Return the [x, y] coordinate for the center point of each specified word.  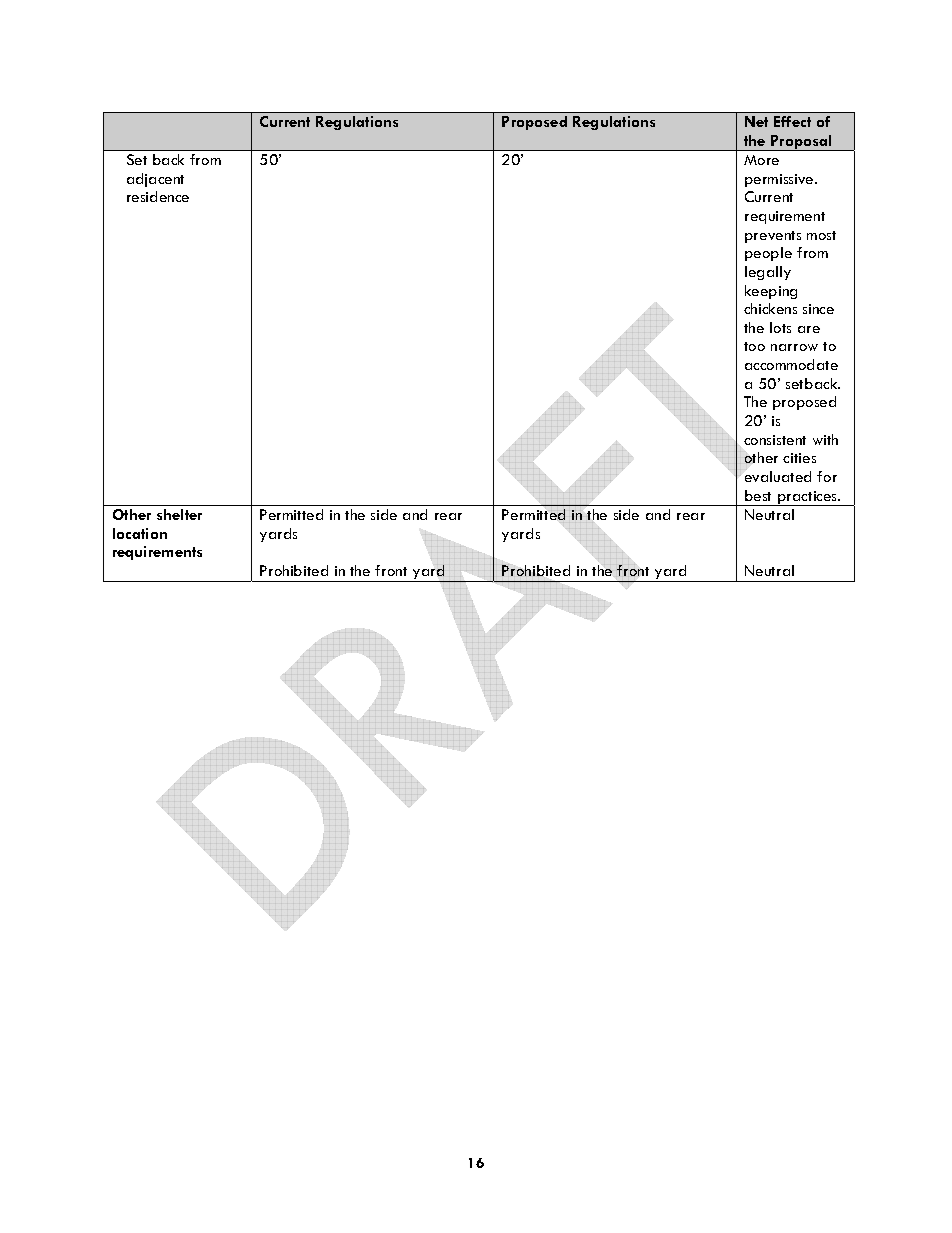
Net [756, 121]
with [825, 439]
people [768, 254]
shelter [179, 514]
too [754, 346]
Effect [792, 121]
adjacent [155, 180]
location [140, 533]
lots [780, 327]
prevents [773, 237]
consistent [775, 440]
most [821, 235]
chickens [770, 308]
